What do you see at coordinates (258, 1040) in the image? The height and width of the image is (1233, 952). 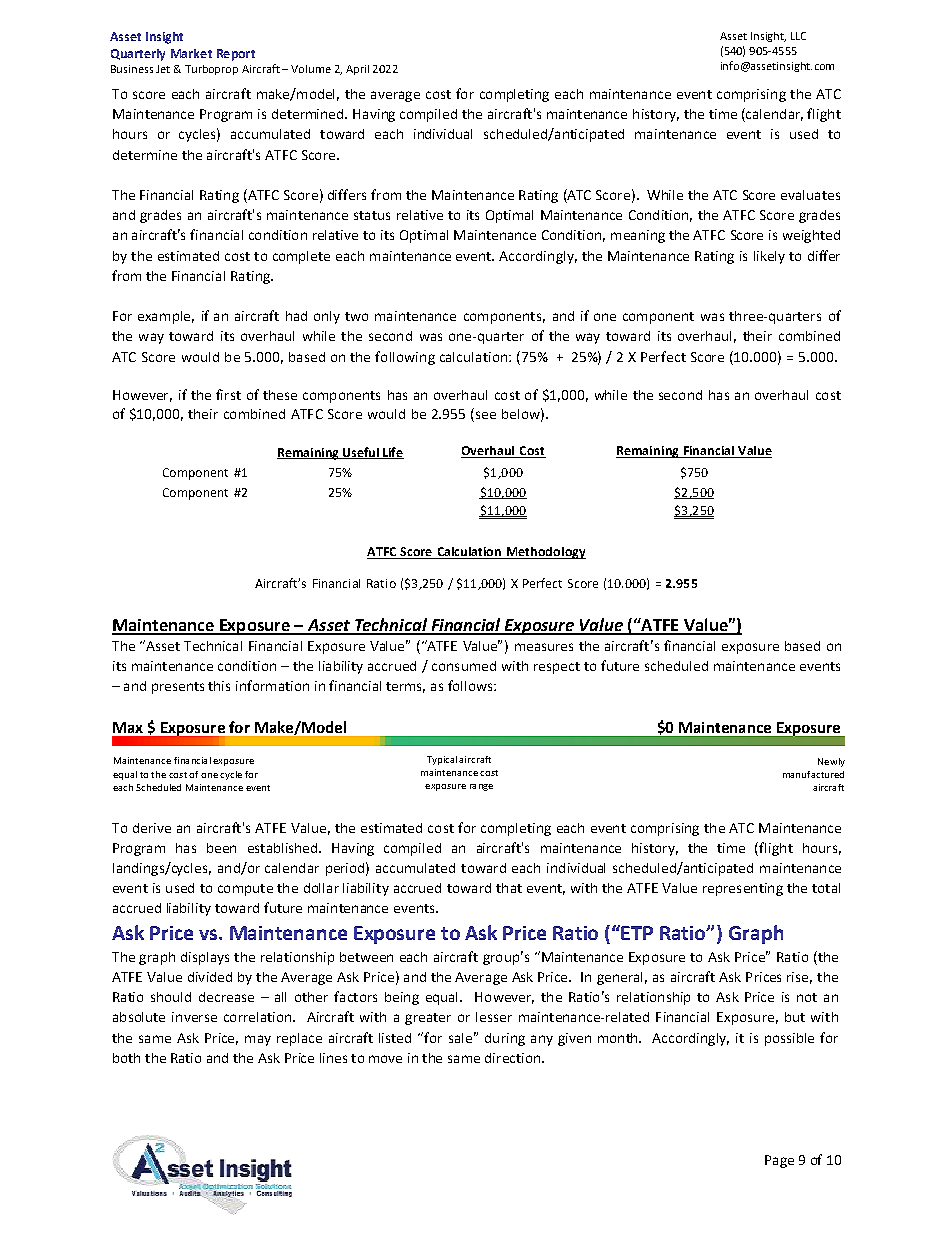 I see `may` at bounding box center [258, 1040].
